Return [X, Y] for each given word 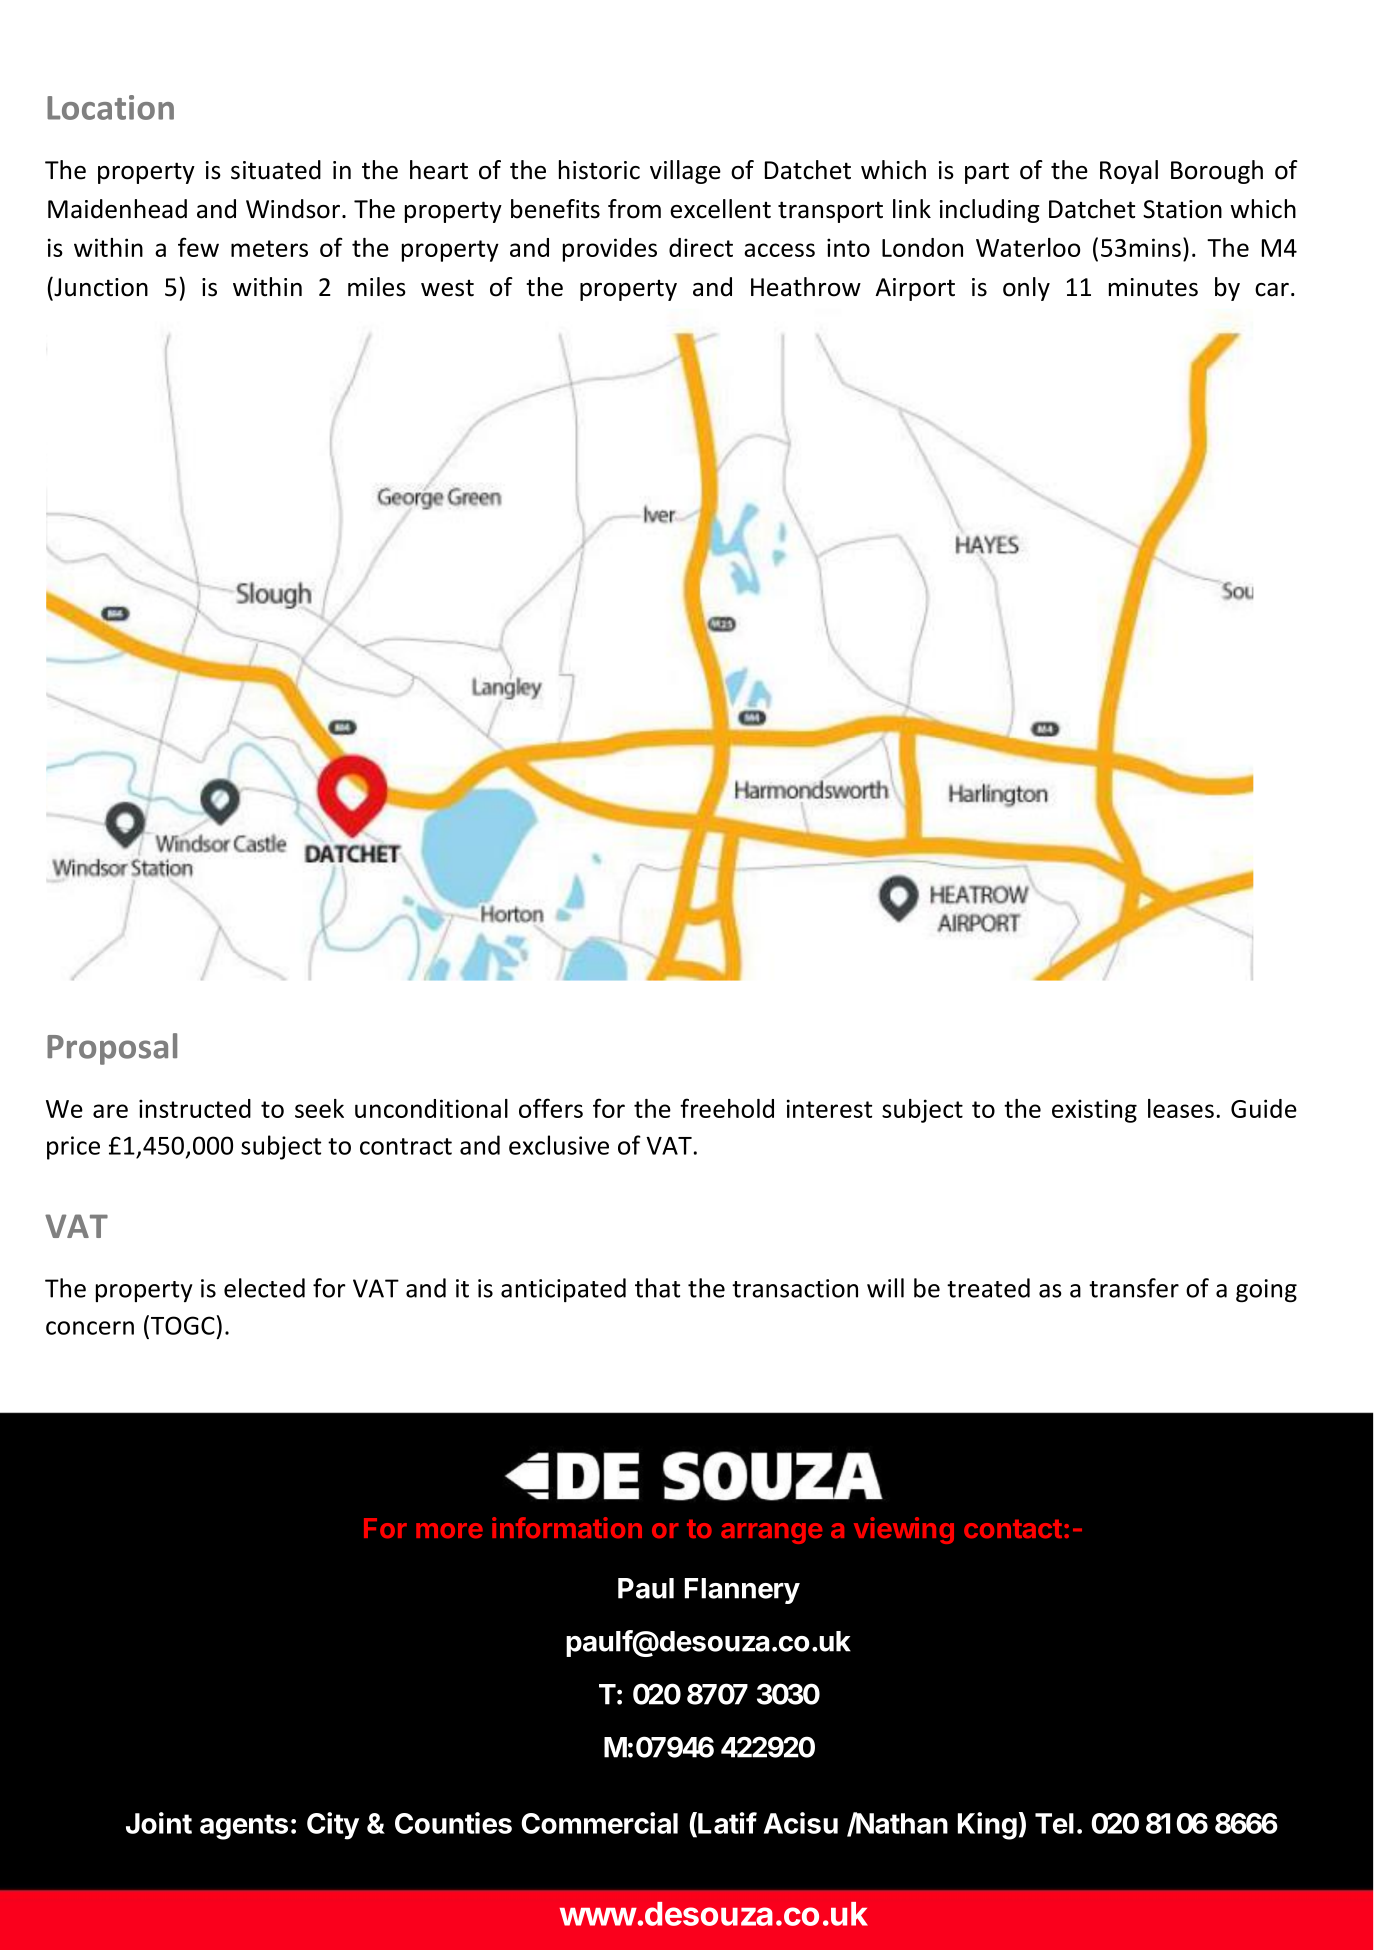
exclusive [559, 1145]
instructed [195, 1108]
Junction [100, 287]
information [567, 1527]
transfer [1134, 1288]
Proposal [112, 1049]
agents [244, 1827]
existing [1094, 1111]
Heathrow [806, 287]
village [685, 172]
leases [1181, 1108]
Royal [1129, 172]
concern [90, 1328]
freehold [727, 1108]
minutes [1153, 287]
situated [276, 170]
